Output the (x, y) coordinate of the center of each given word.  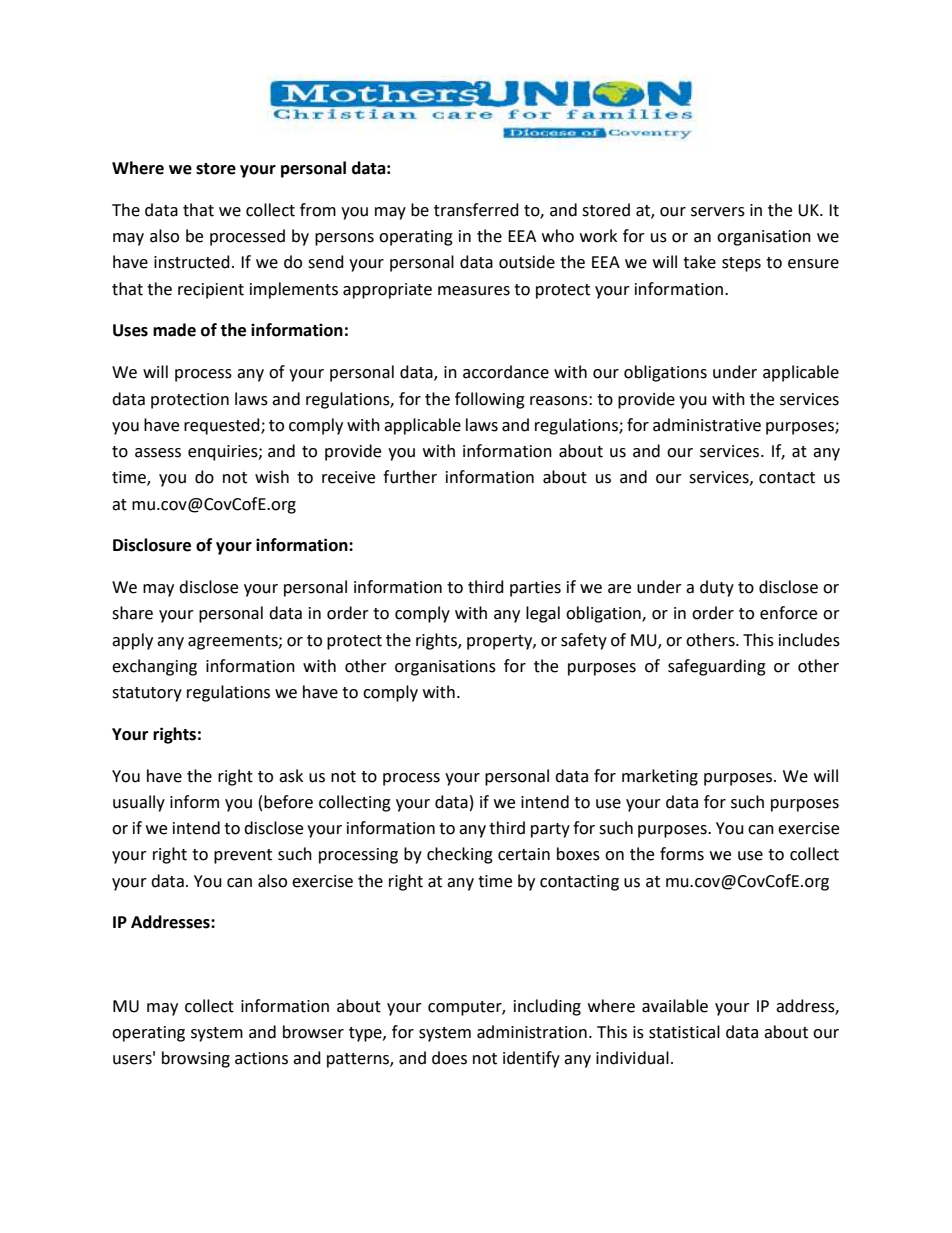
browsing (196, 1059)
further (410, 477)
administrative (707, 425)
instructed (192, 262)
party (550, 830)
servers (718, 212)
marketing (660, 777)
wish (272, 477)
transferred (476, 210)
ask (291, 776)
